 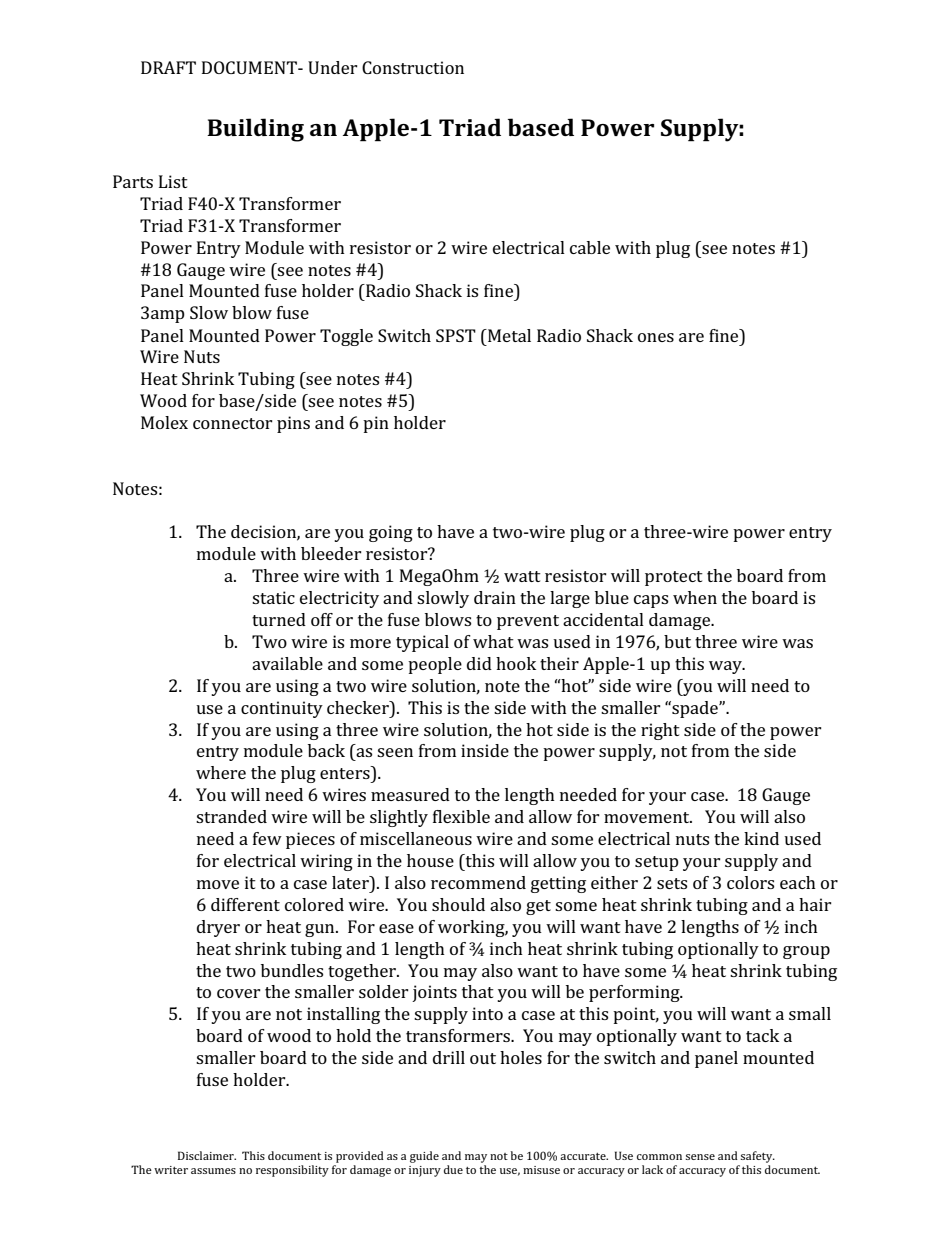 I want to click on ones, so click(x=656, y=337).
